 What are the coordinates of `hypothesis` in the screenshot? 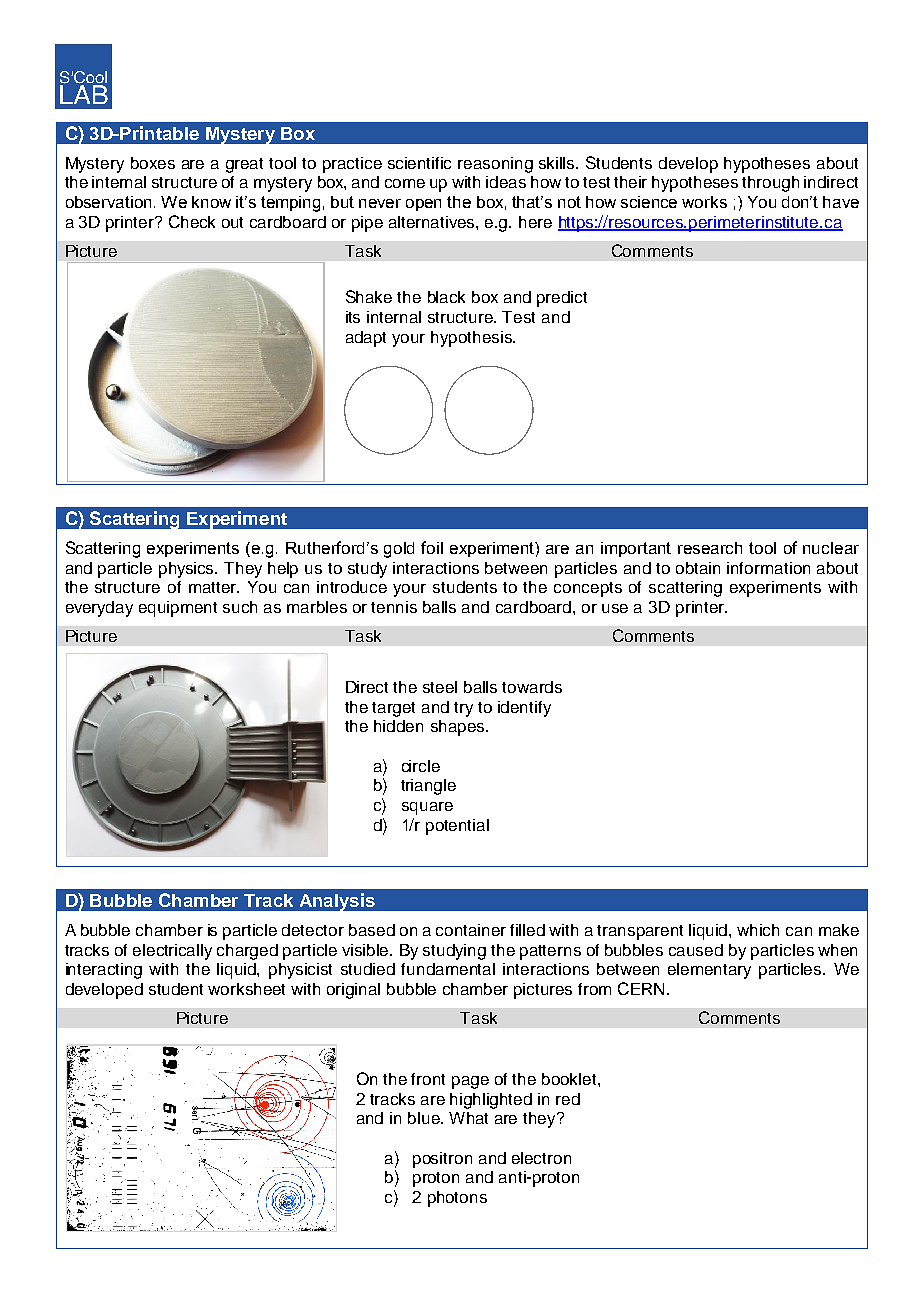 It's located at (472, 339).
